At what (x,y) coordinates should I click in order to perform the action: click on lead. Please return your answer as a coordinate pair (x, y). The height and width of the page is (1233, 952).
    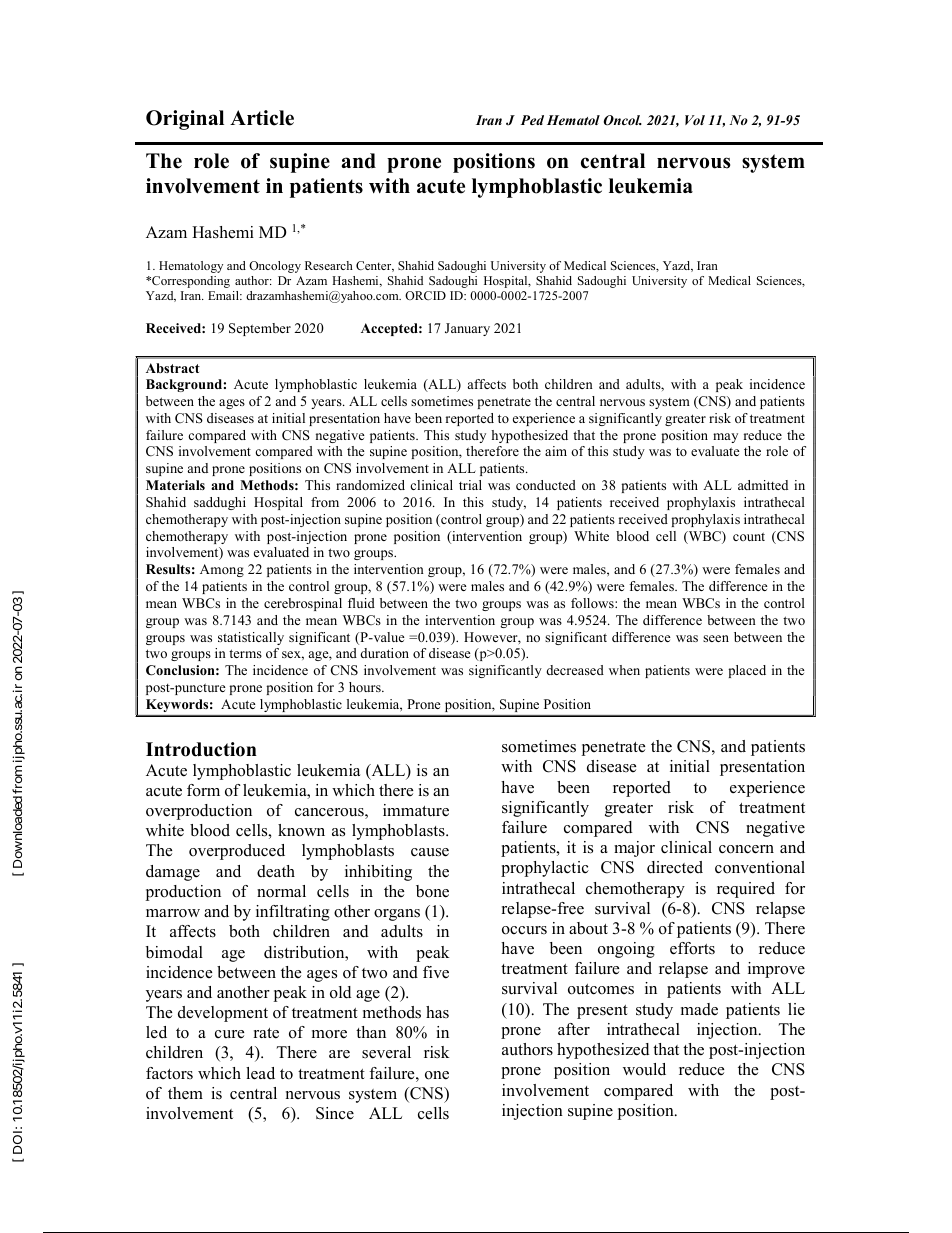
    Looking at the image, I should click on (260, 1073).
